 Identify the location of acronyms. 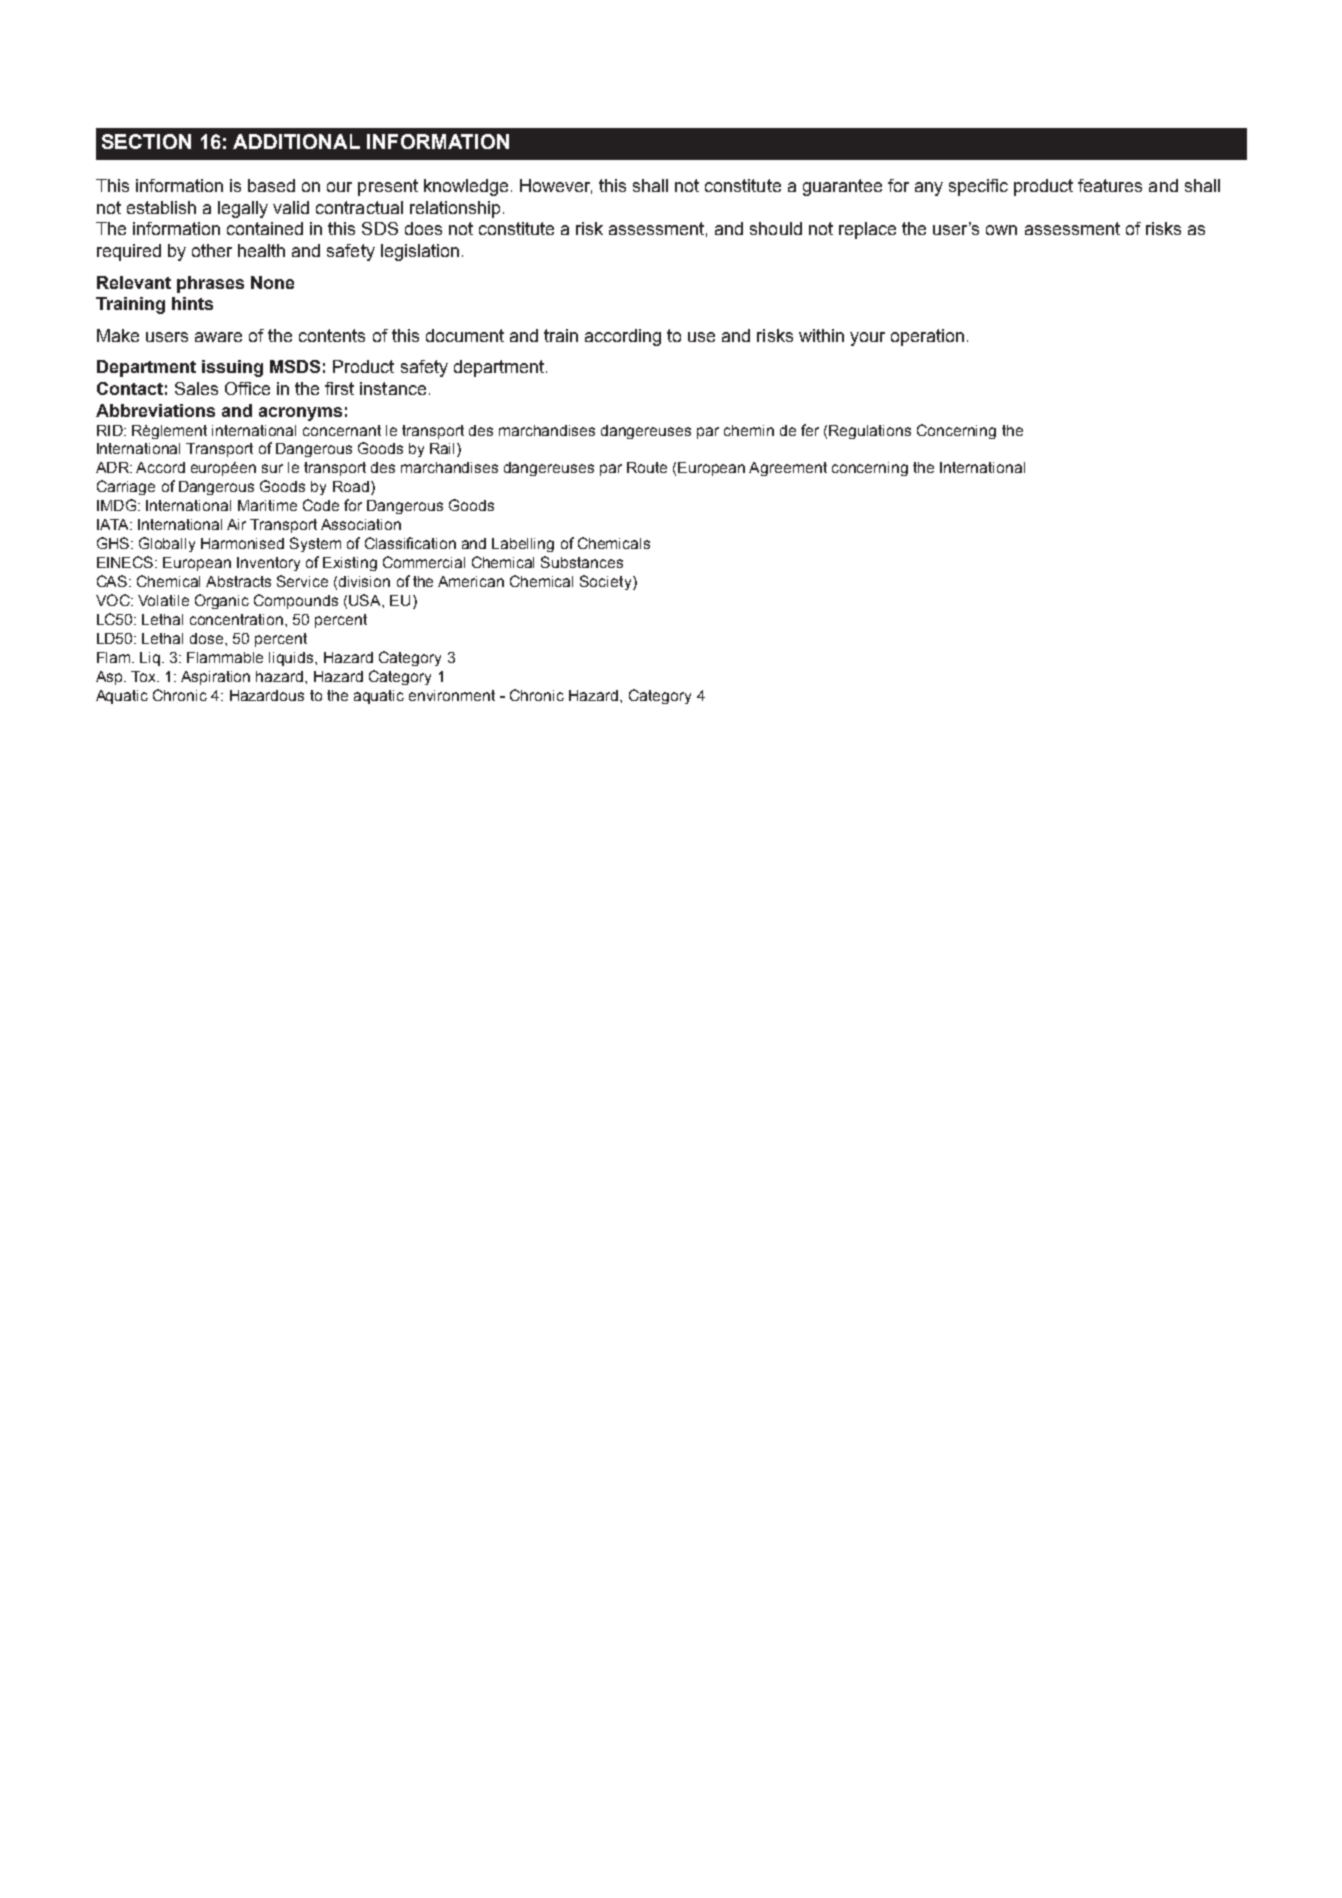
(300, 414).
